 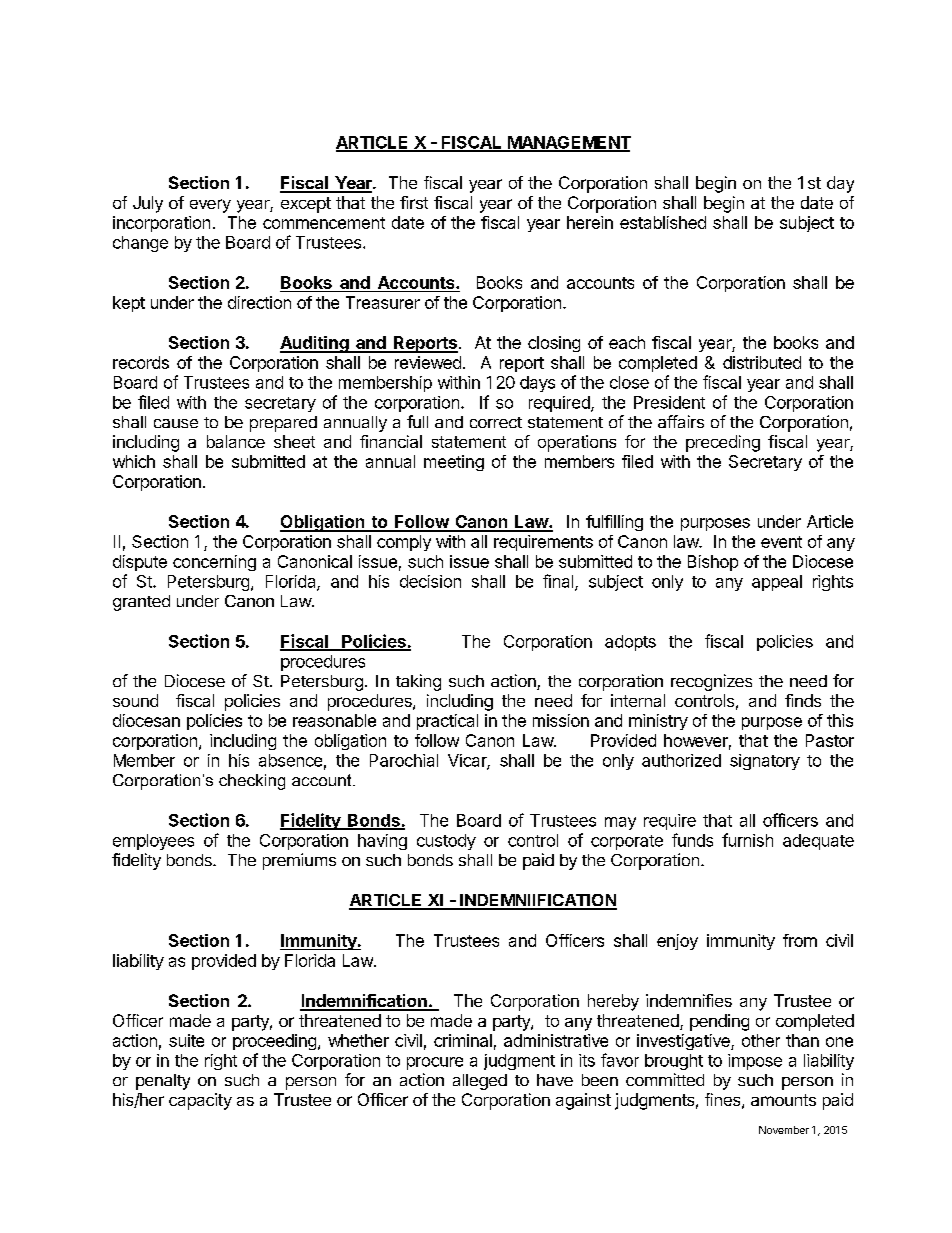 I want to click on recognizes, so click(x=711, y=682).
